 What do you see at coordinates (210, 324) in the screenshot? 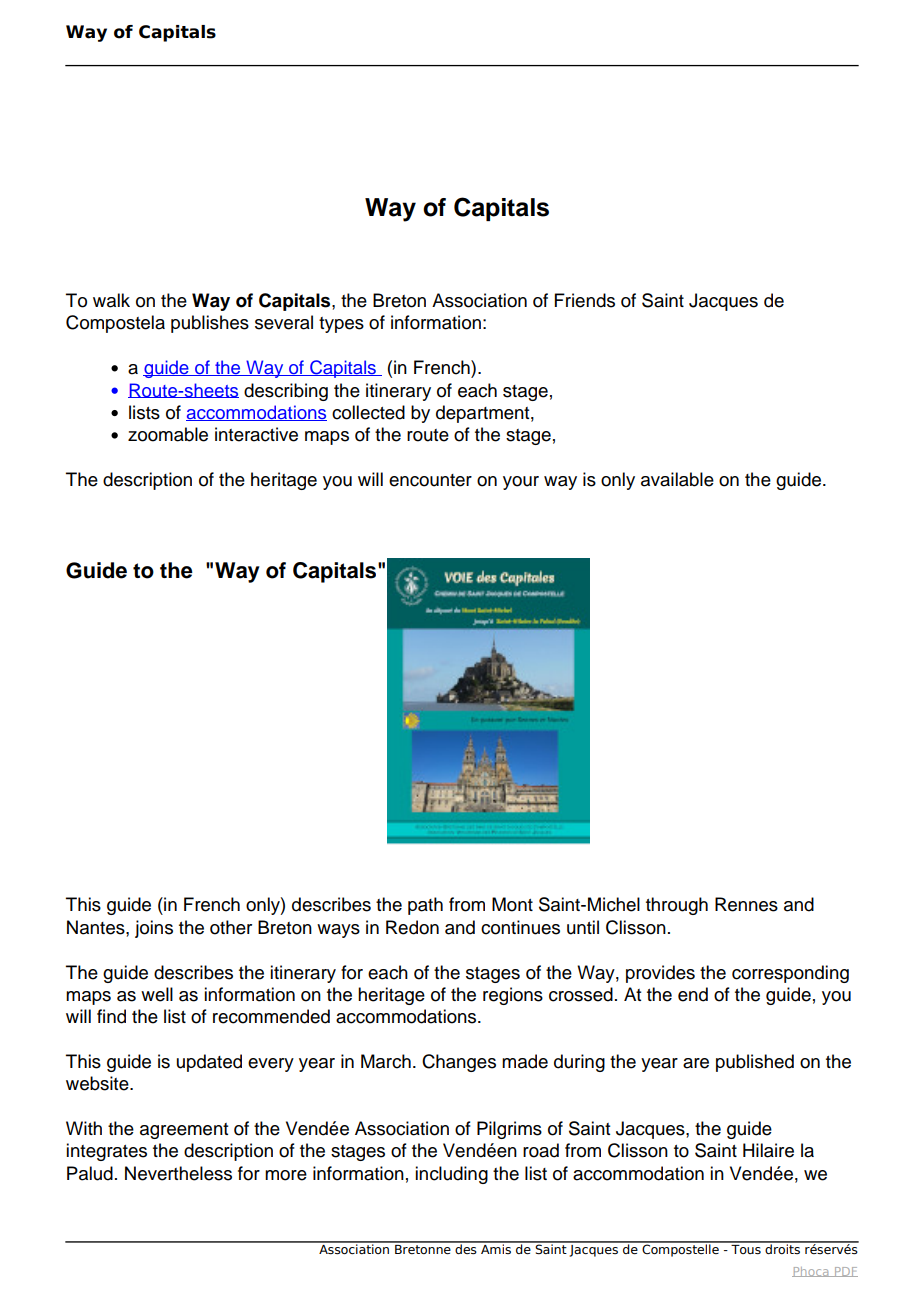
I see `publishes` at bounding box center [210, 324].
